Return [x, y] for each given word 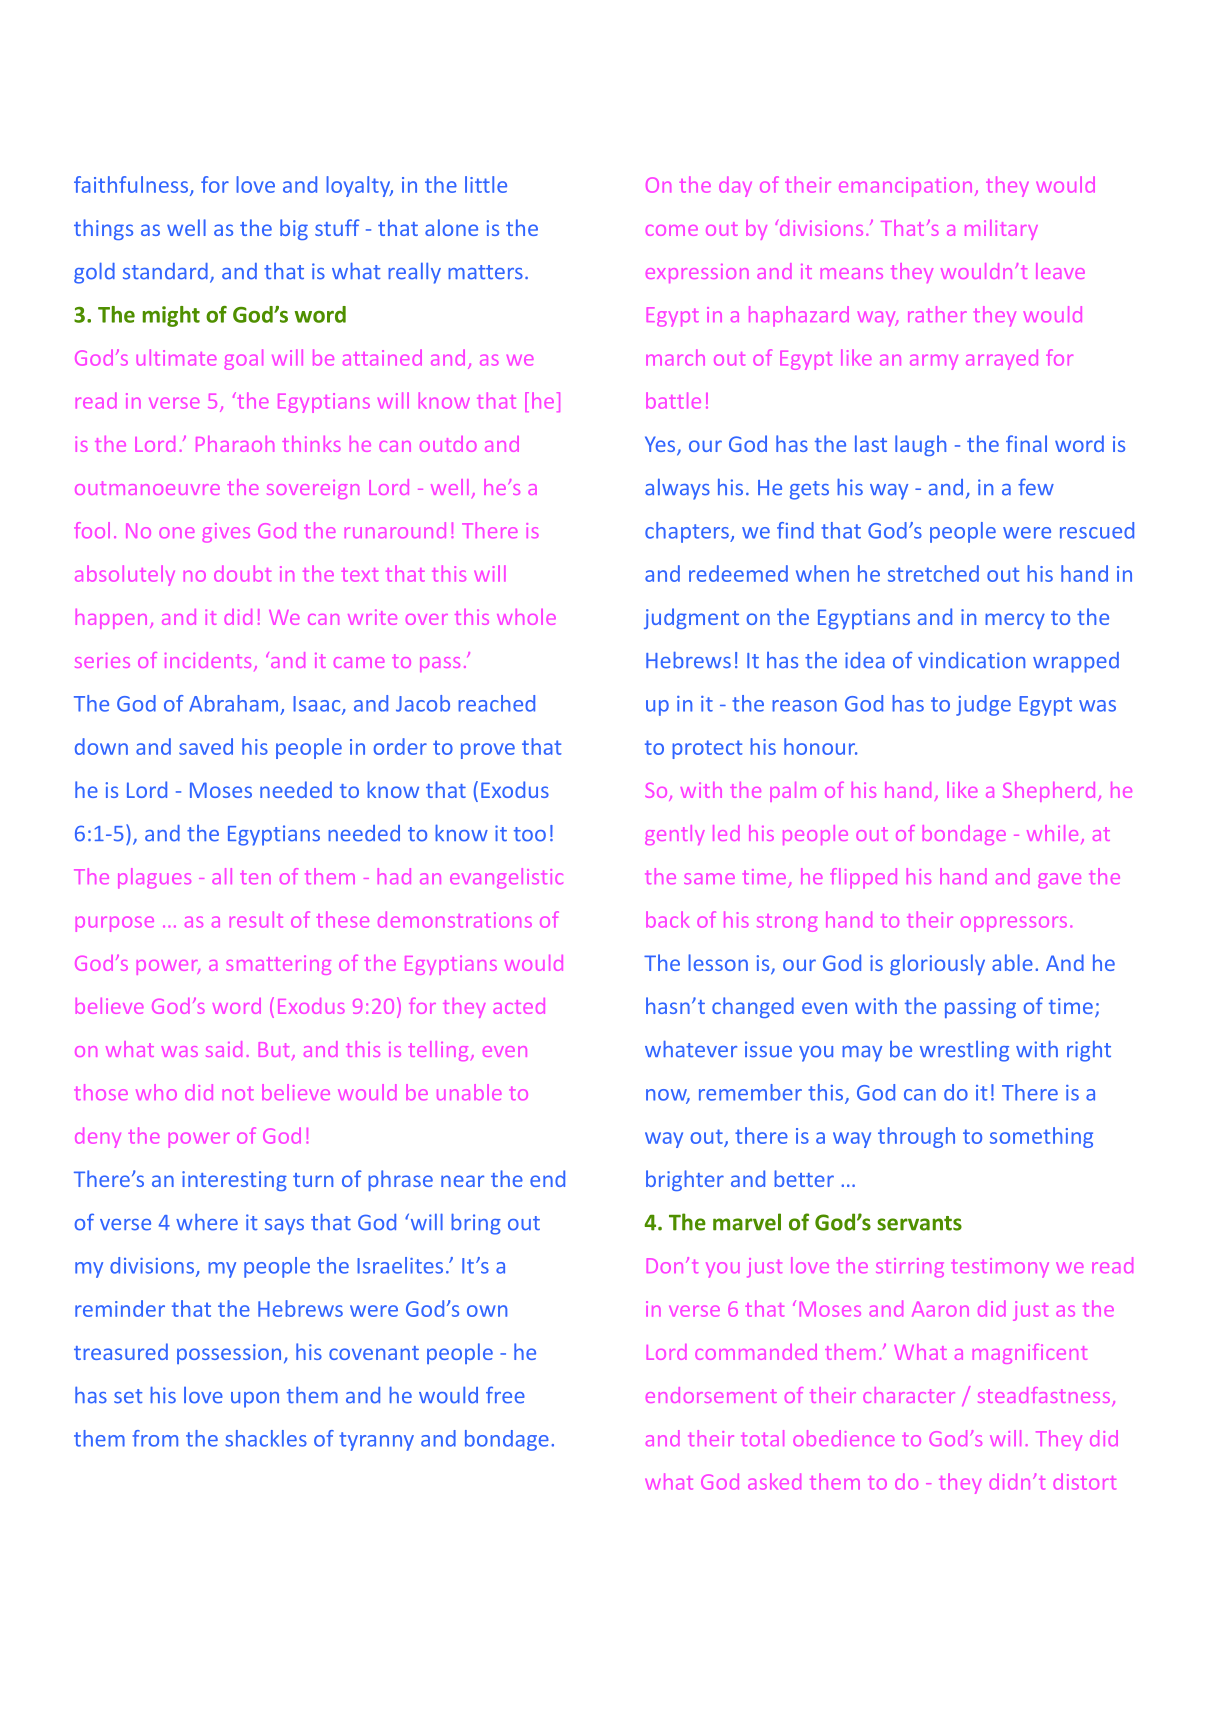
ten [255, 877]
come [672, 230]
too [530, 834]
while [1052, 833]
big [294, 229]
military [1001, 230]
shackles [266, 1438]
